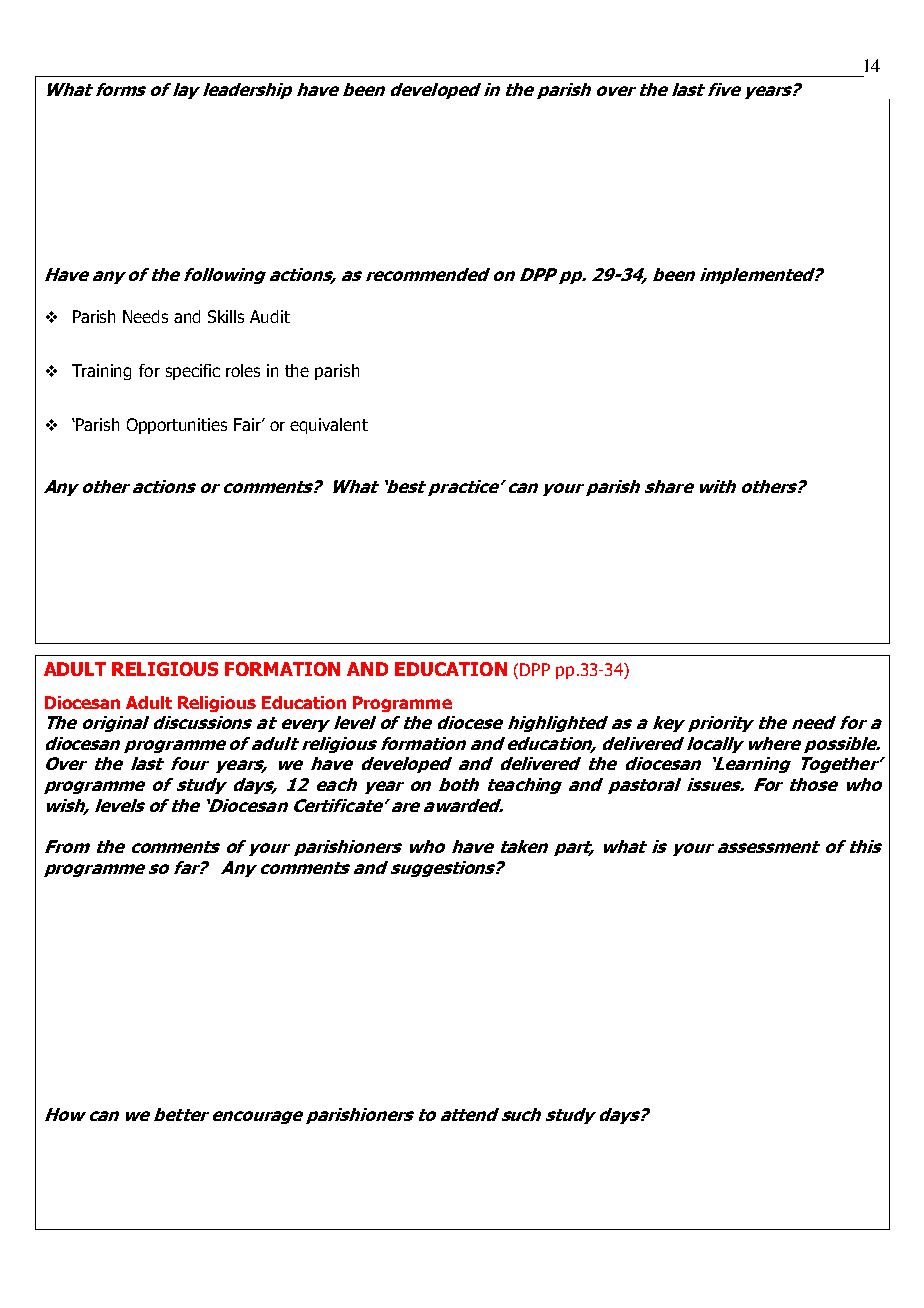  What do you see at coordinates (193, 372) in the document?
I see `specific` at bounding box center [193, 372].
